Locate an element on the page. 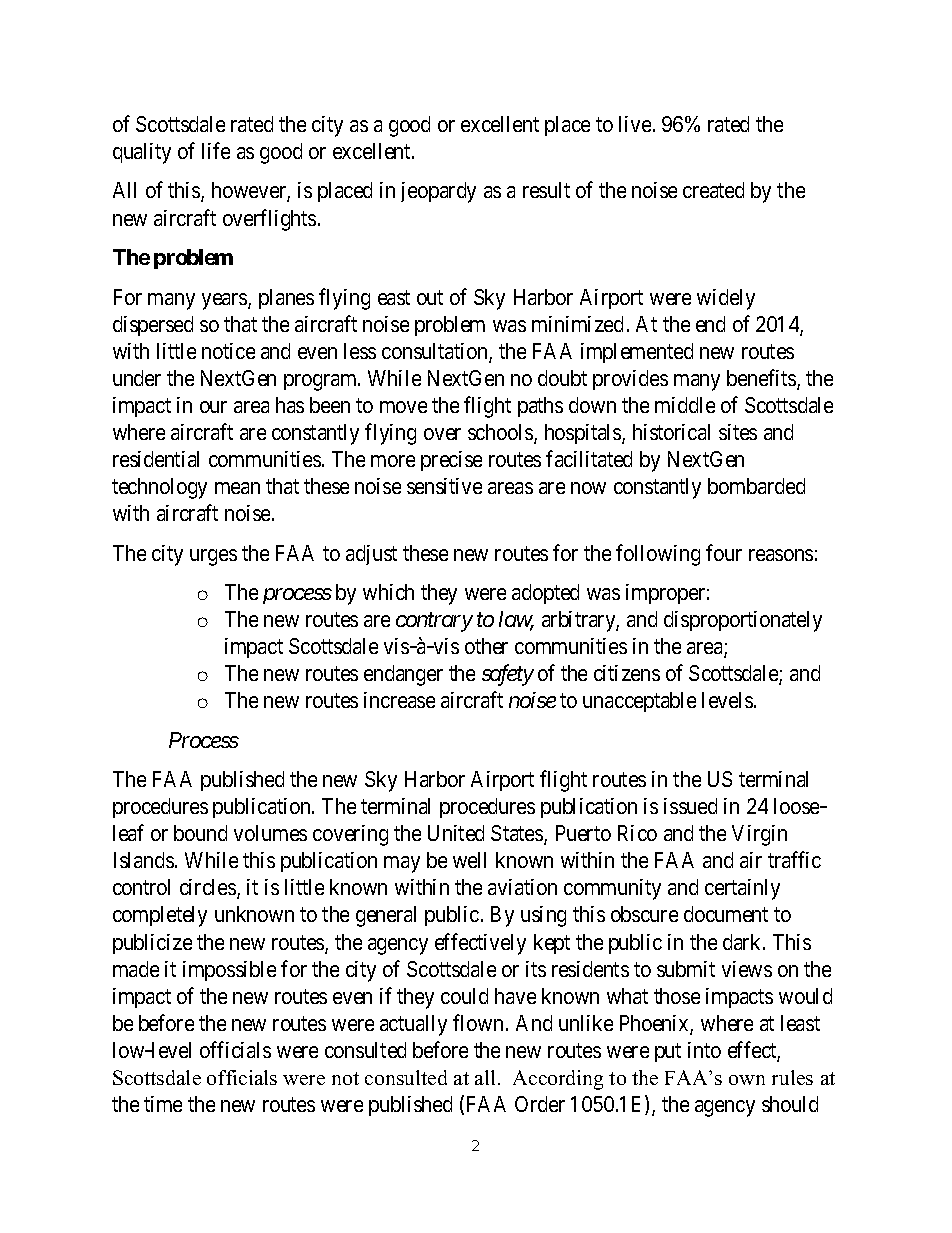  created is located at coordinates (713, 190).
